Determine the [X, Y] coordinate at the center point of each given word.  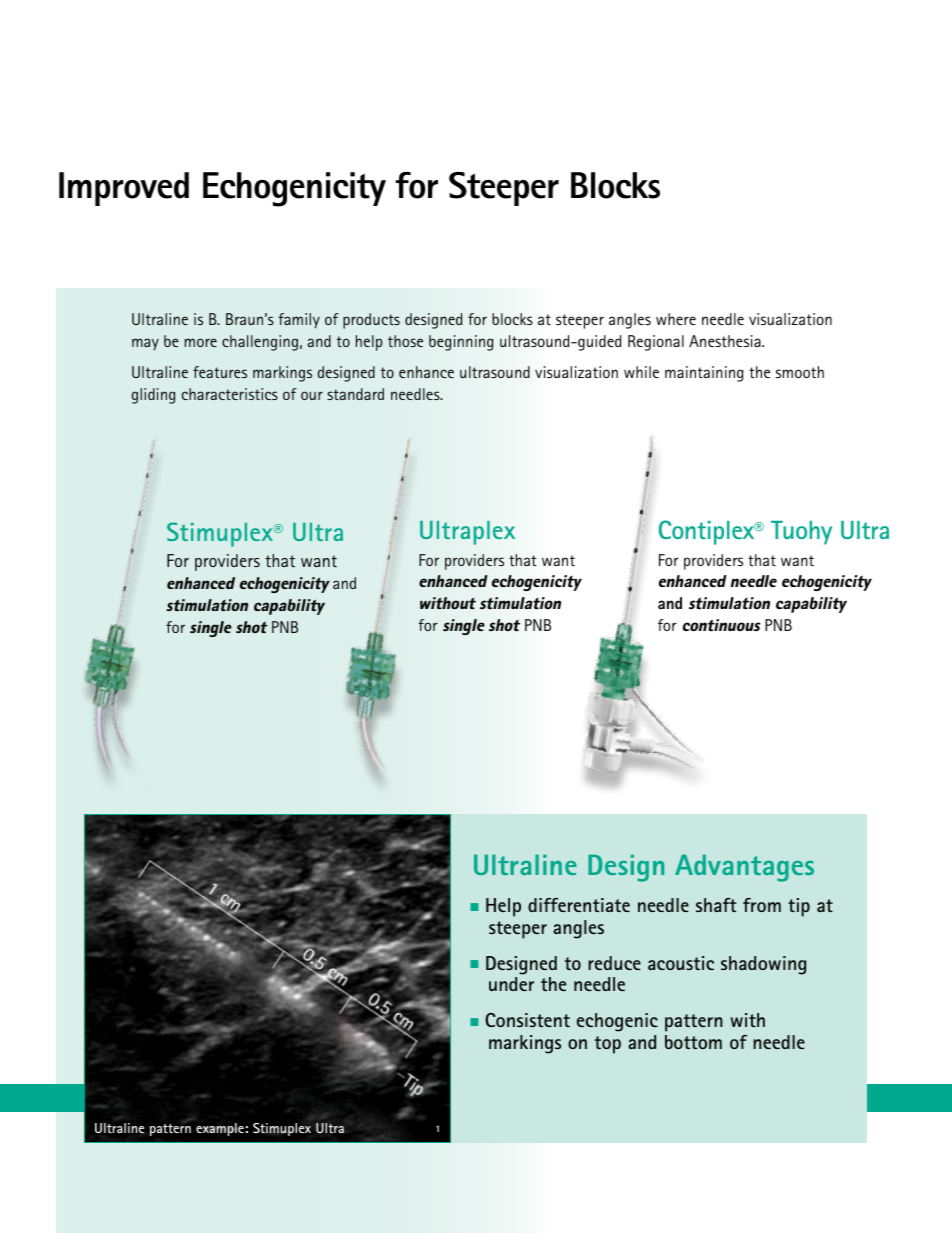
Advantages [744, 868]
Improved [124, 189]
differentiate [579, 905]
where [676, 319]
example [220, 1129]
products [371, 321]
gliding [153, 396]
